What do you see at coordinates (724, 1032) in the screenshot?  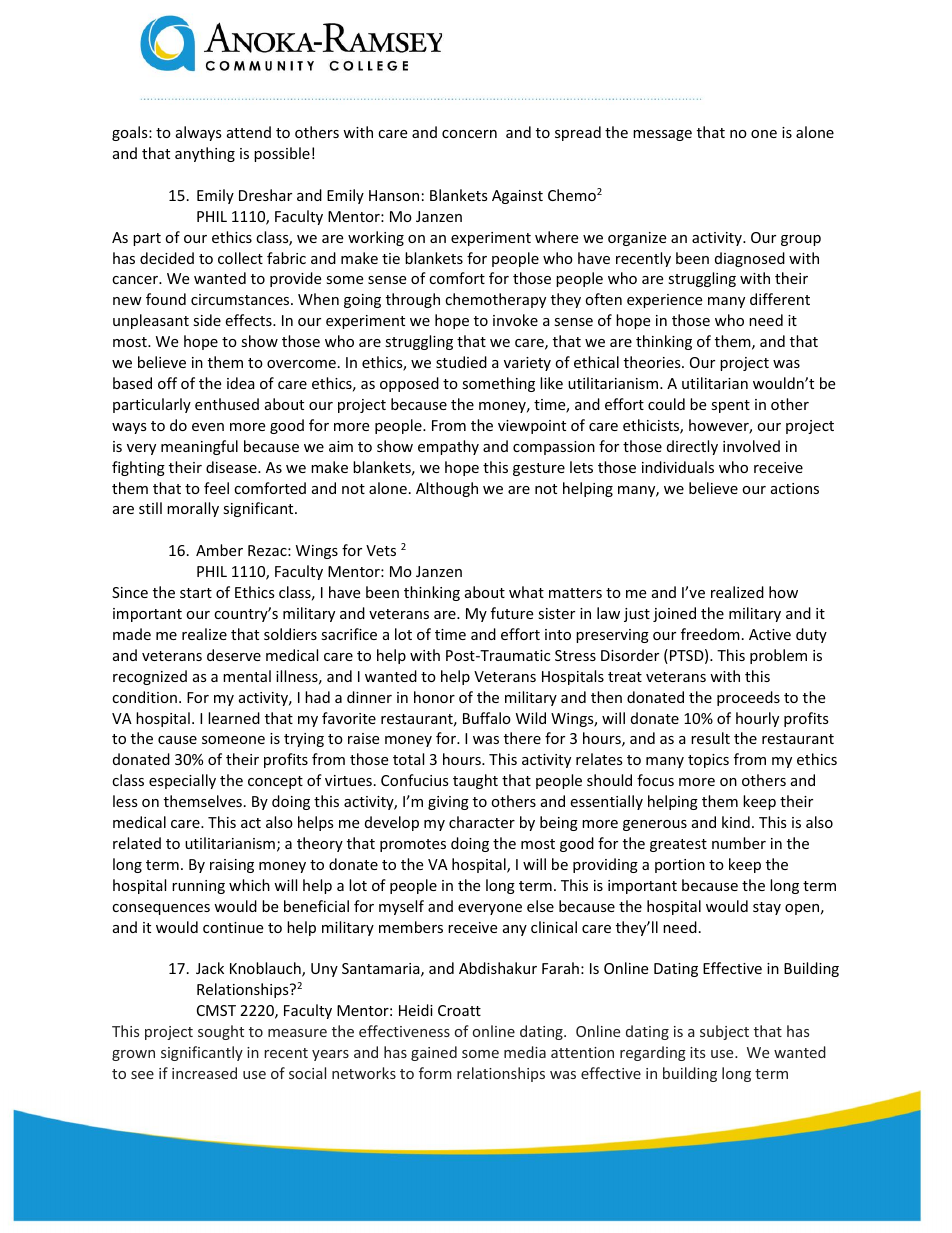 I see `subject` at bounding box center [724, 1032].
